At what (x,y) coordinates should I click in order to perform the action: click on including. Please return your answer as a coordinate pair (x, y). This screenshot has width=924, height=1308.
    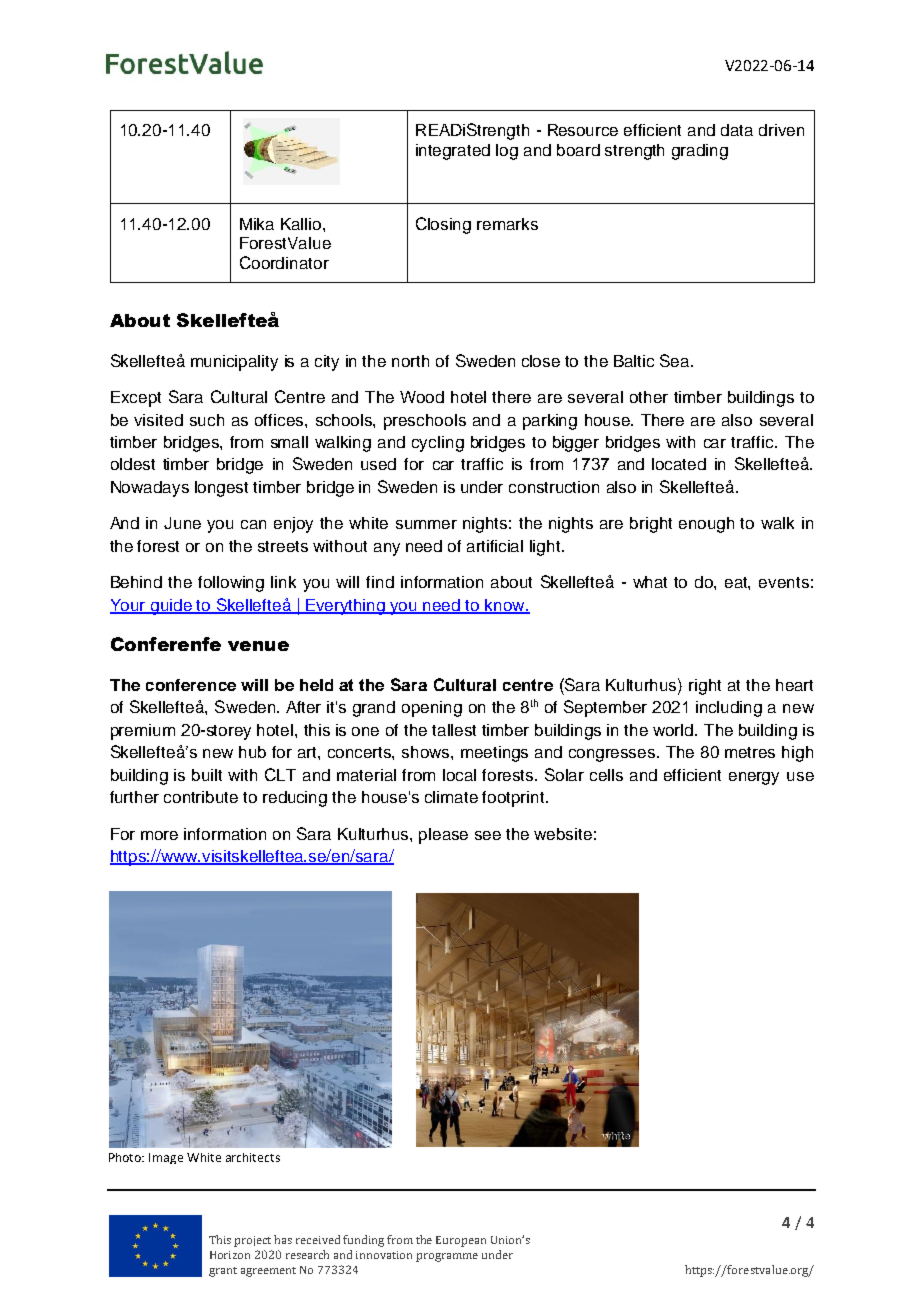
    Looking at the image, I should click on (729, 709).
